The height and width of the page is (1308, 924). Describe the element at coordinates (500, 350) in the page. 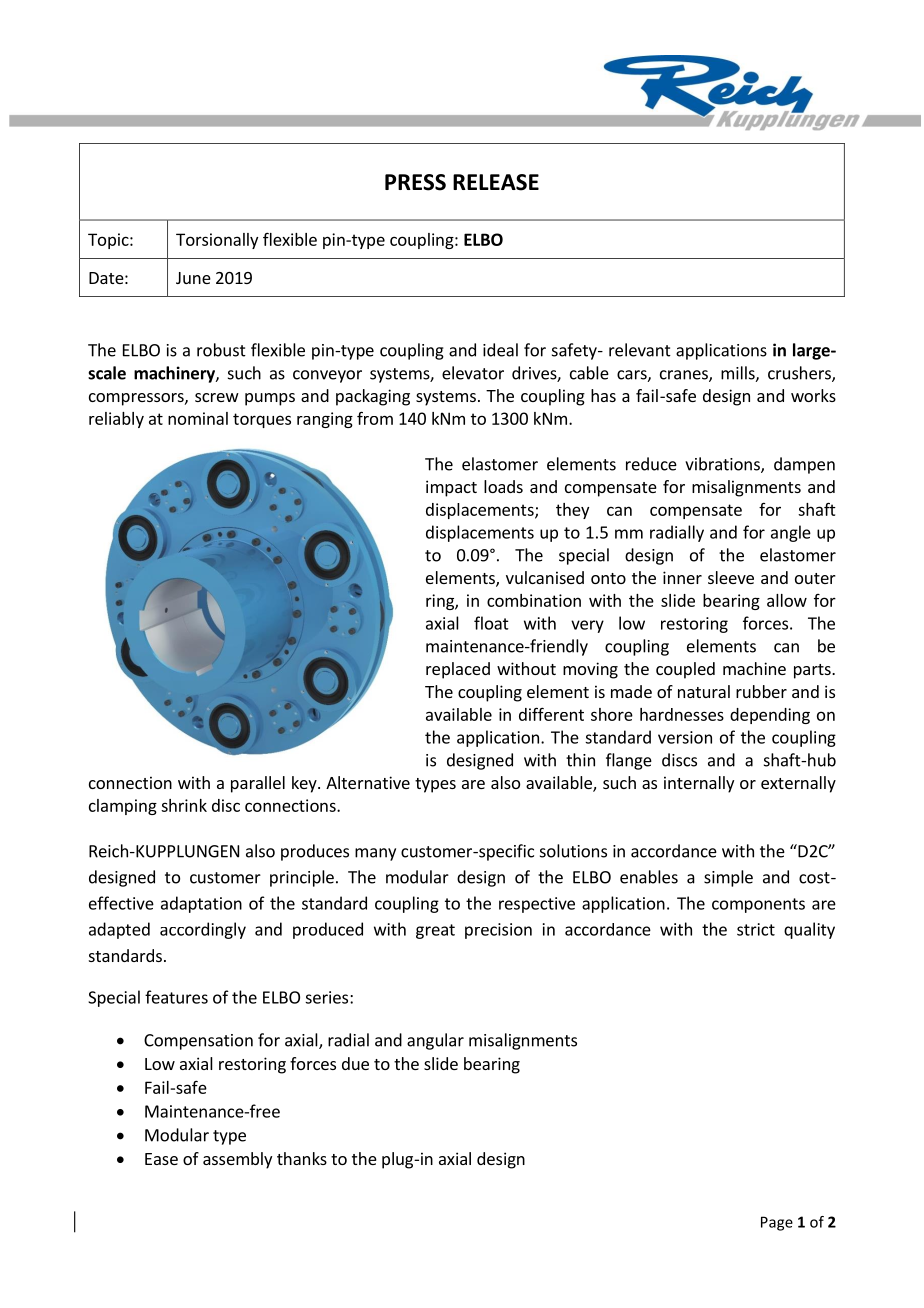

I see `ideal` at that location.
